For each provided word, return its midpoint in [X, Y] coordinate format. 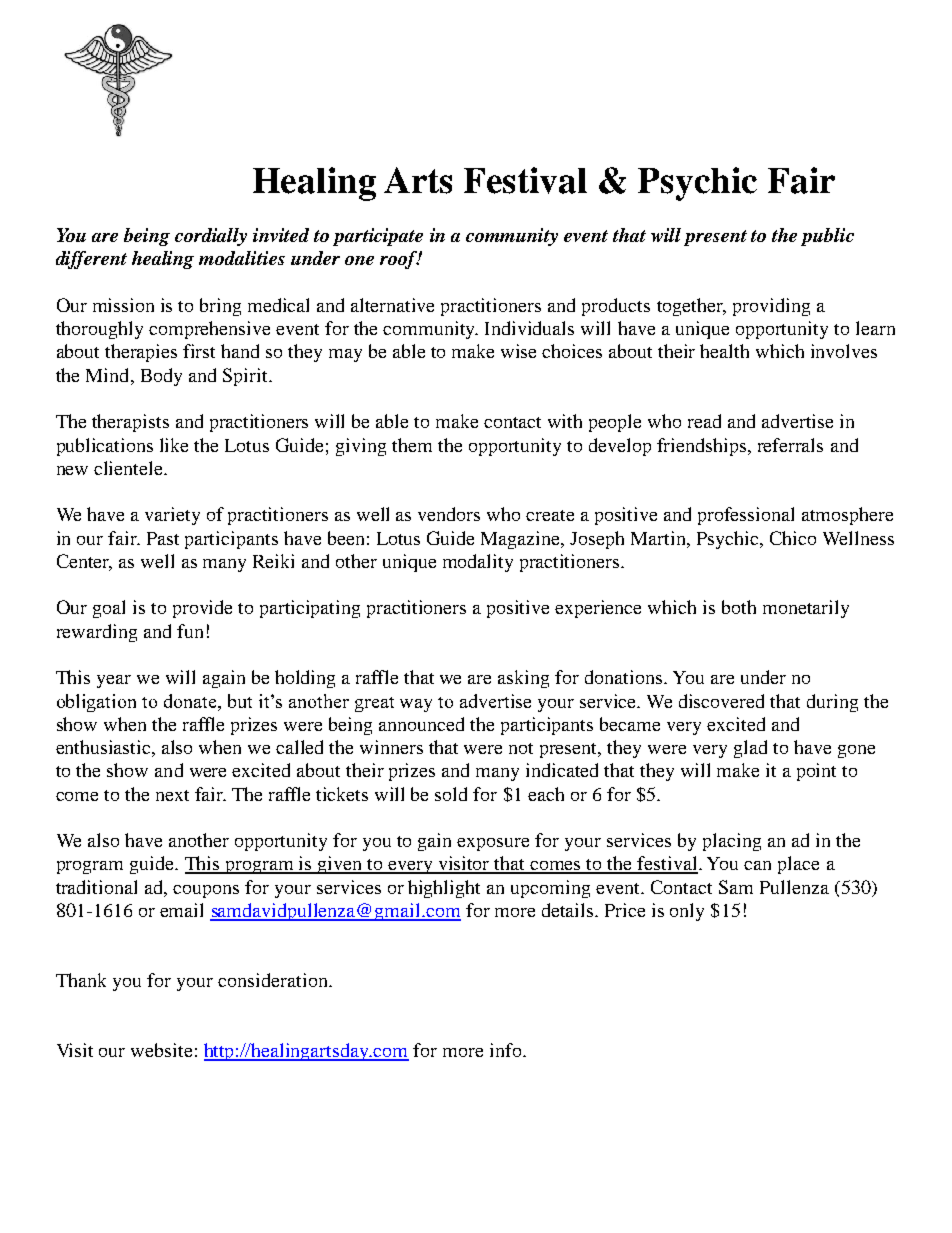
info [507, 1050]
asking [523, 679]
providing [771, 307]
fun [190, 631]
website [161, 1050]
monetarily [806, 609]
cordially [211, 237]
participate [378, 237]
